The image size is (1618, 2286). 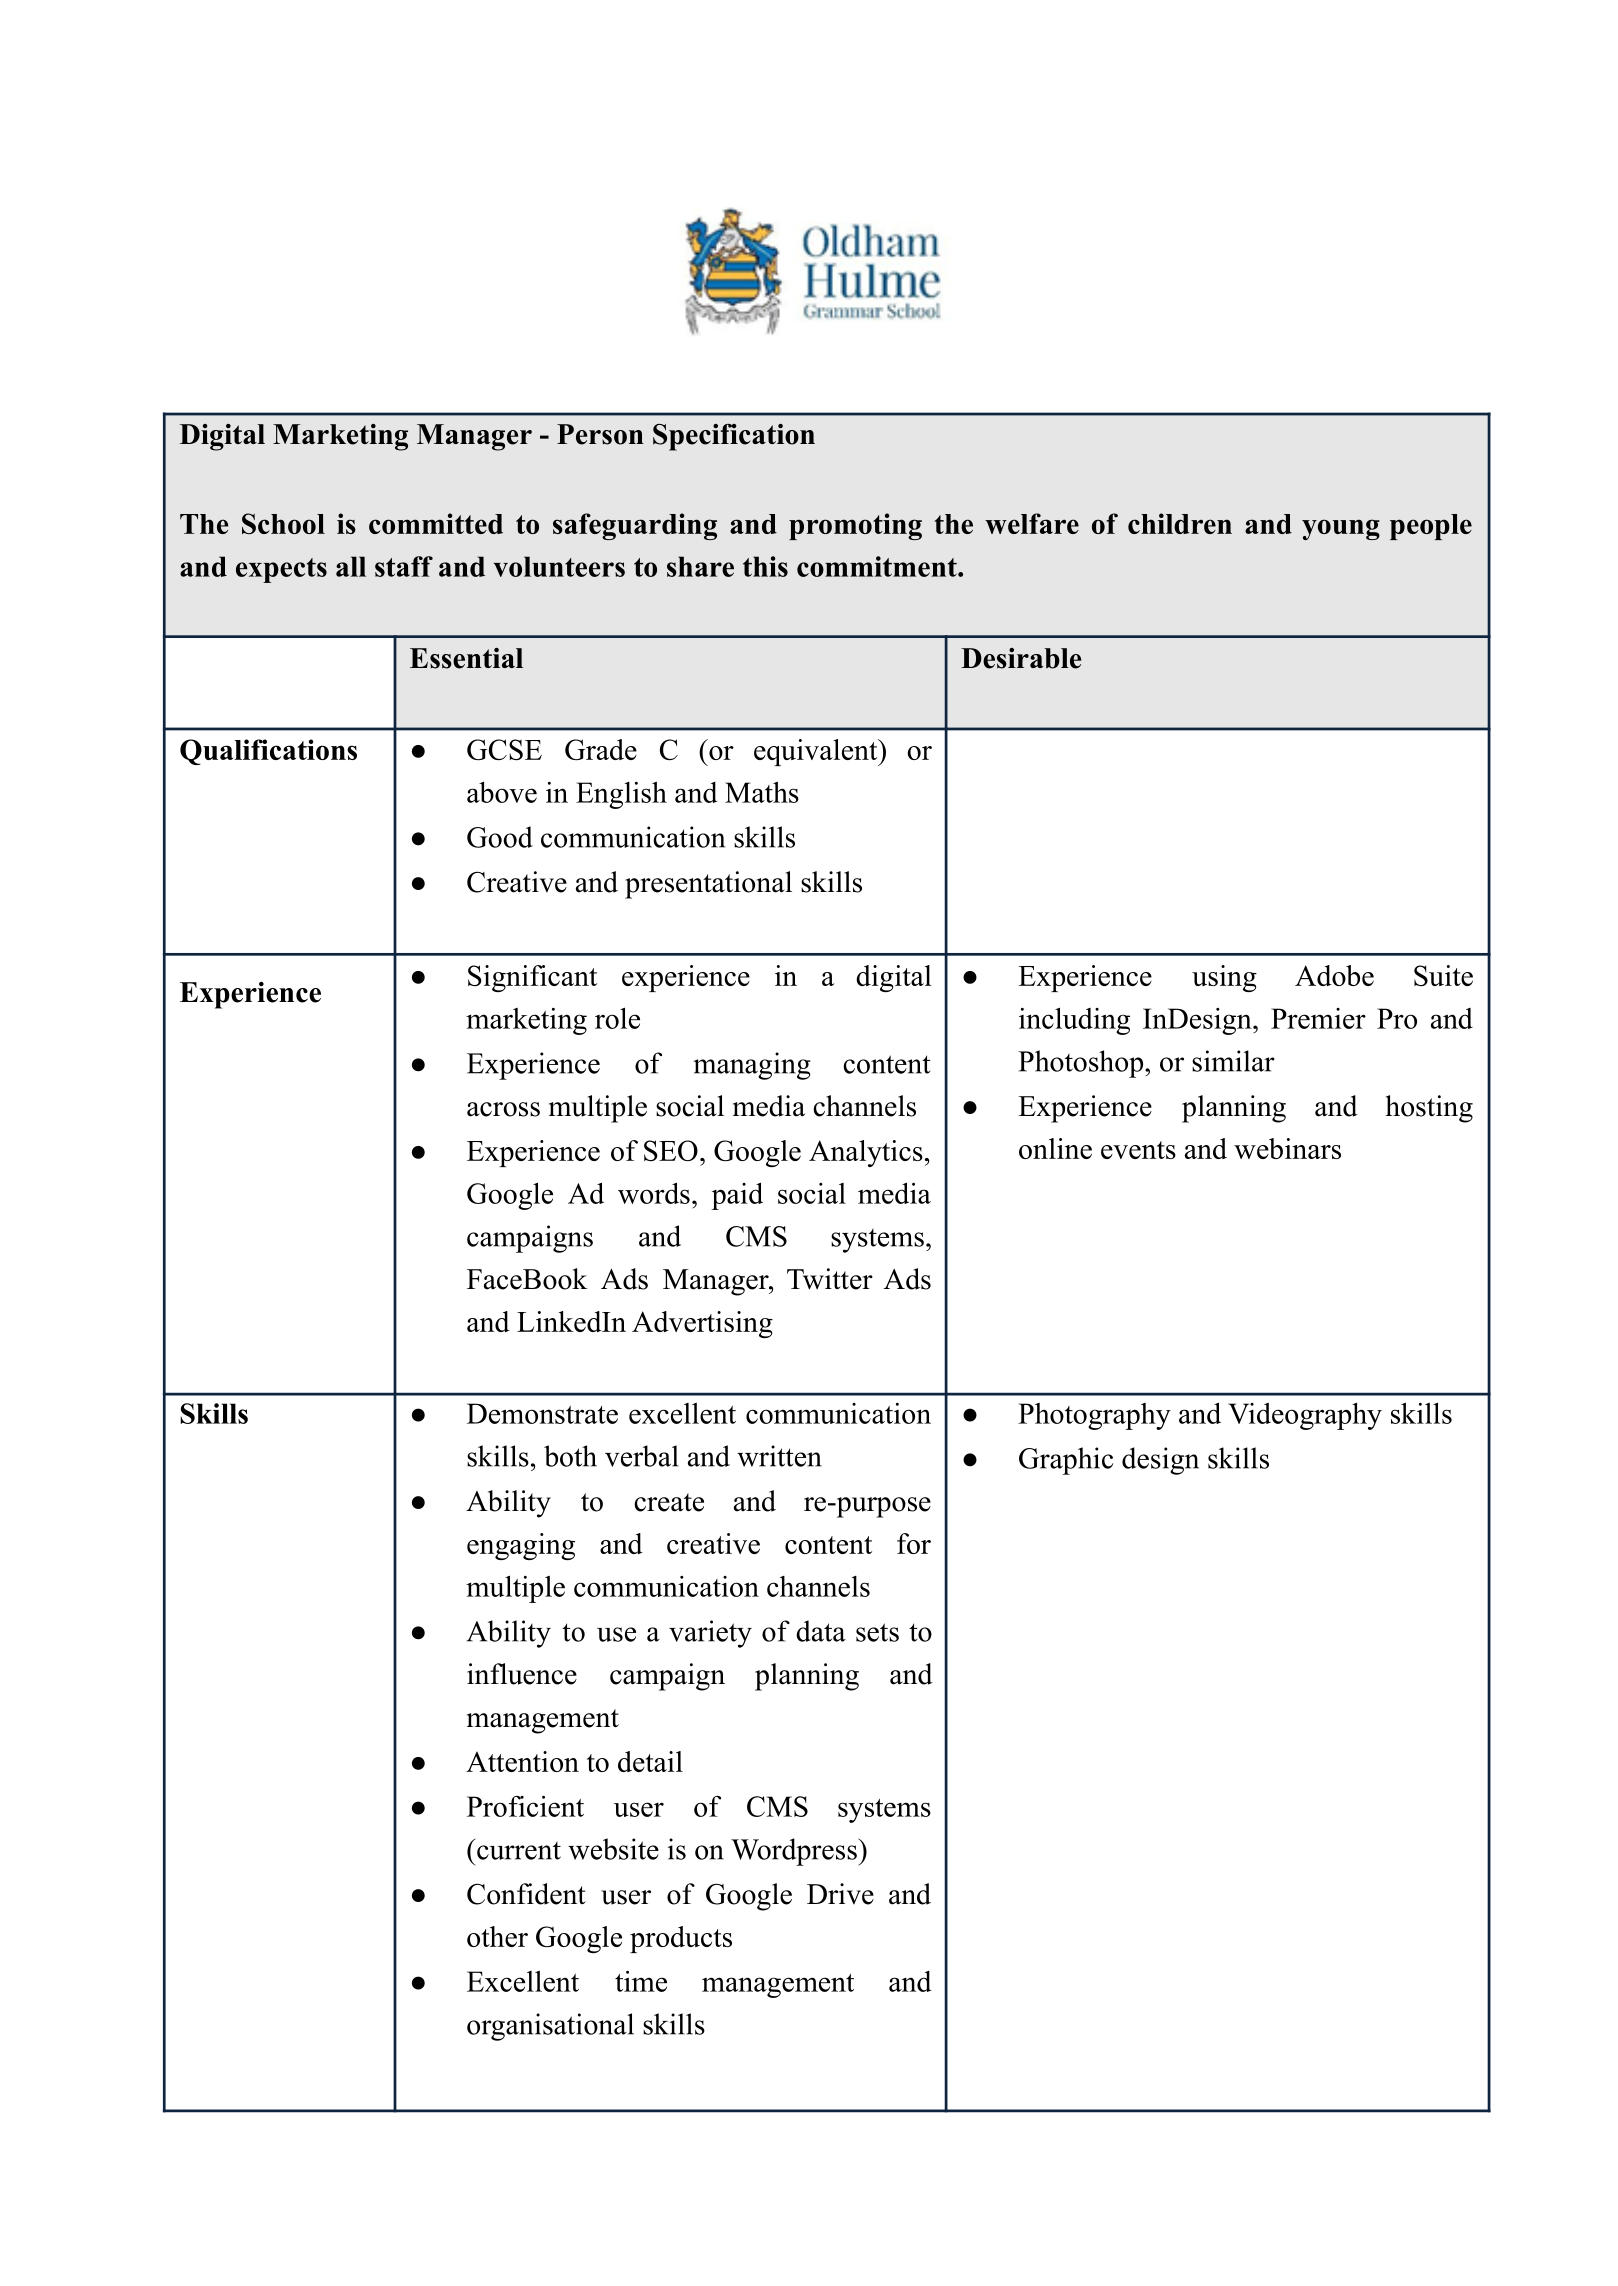 What do you see at coordinates (840, 1894) in the screenshot?
I see `Drive` at bounding box center [840, 1894].
